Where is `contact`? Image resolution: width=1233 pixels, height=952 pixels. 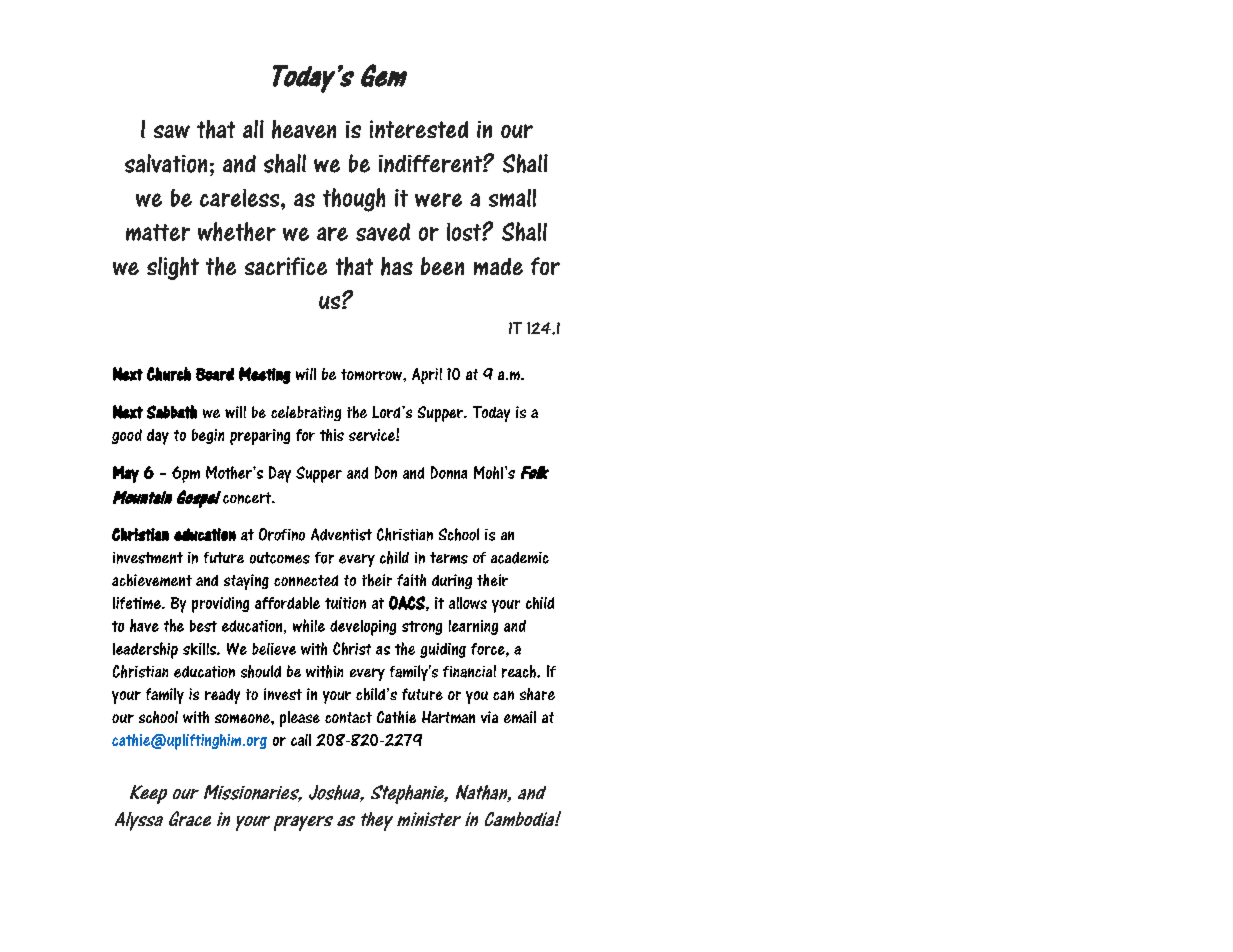 contact is located at coordinates (348, 717).
